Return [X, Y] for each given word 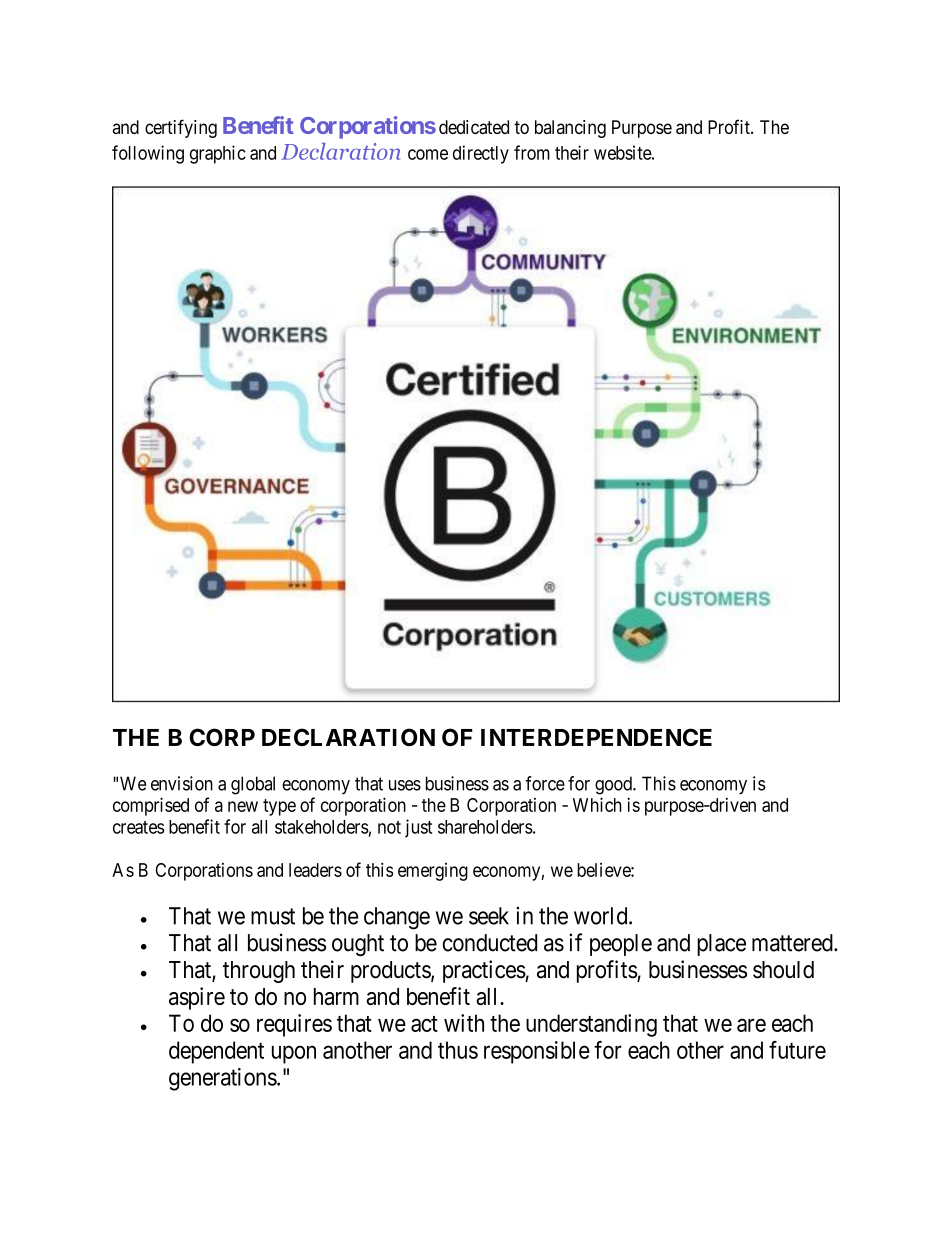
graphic [218, 154]
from [532, 152]
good [614, 785]
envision [182, 783]
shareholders [485, 827]
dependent [216, 1052]
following [148, 154]
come [428, 154]
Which [597, 804]
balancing [570, 129]
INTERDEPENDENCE [596, 737]
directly [481, 154]
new [243, 806]
